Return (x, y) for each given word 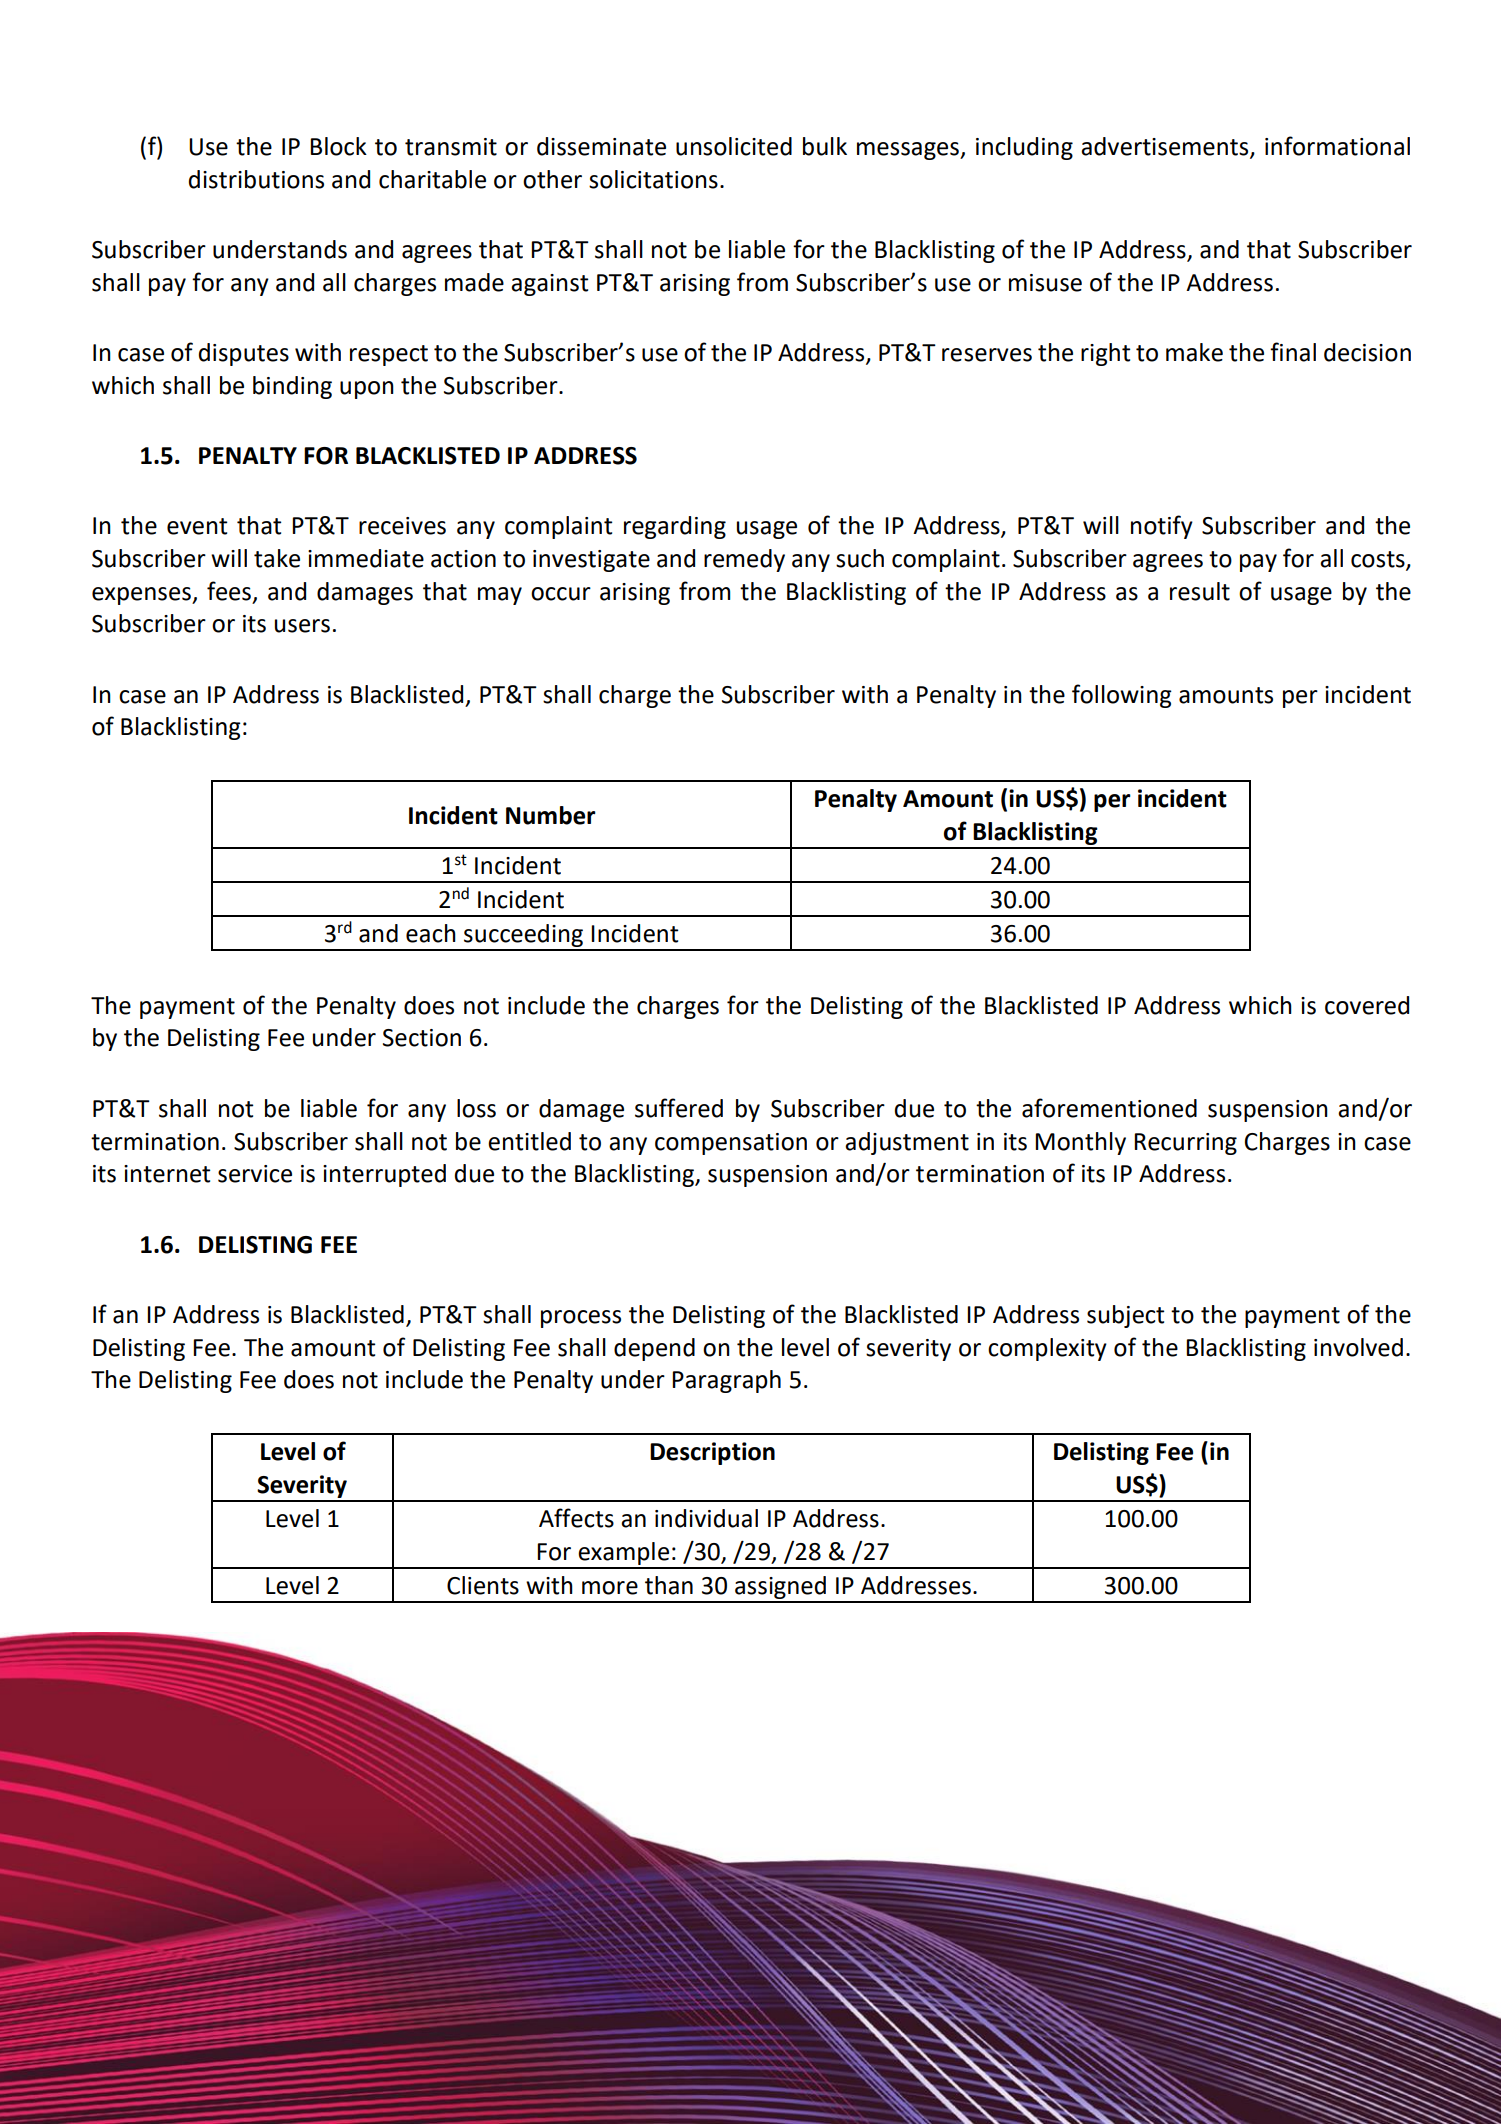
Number (551, 815)
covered (1367, 1005)
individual (706, 1518)
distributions (256, 179)
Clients (483, 1585)
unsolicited (734, 146)
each (431, 933)
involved (1358, 1347)
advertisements (1166, 147)
